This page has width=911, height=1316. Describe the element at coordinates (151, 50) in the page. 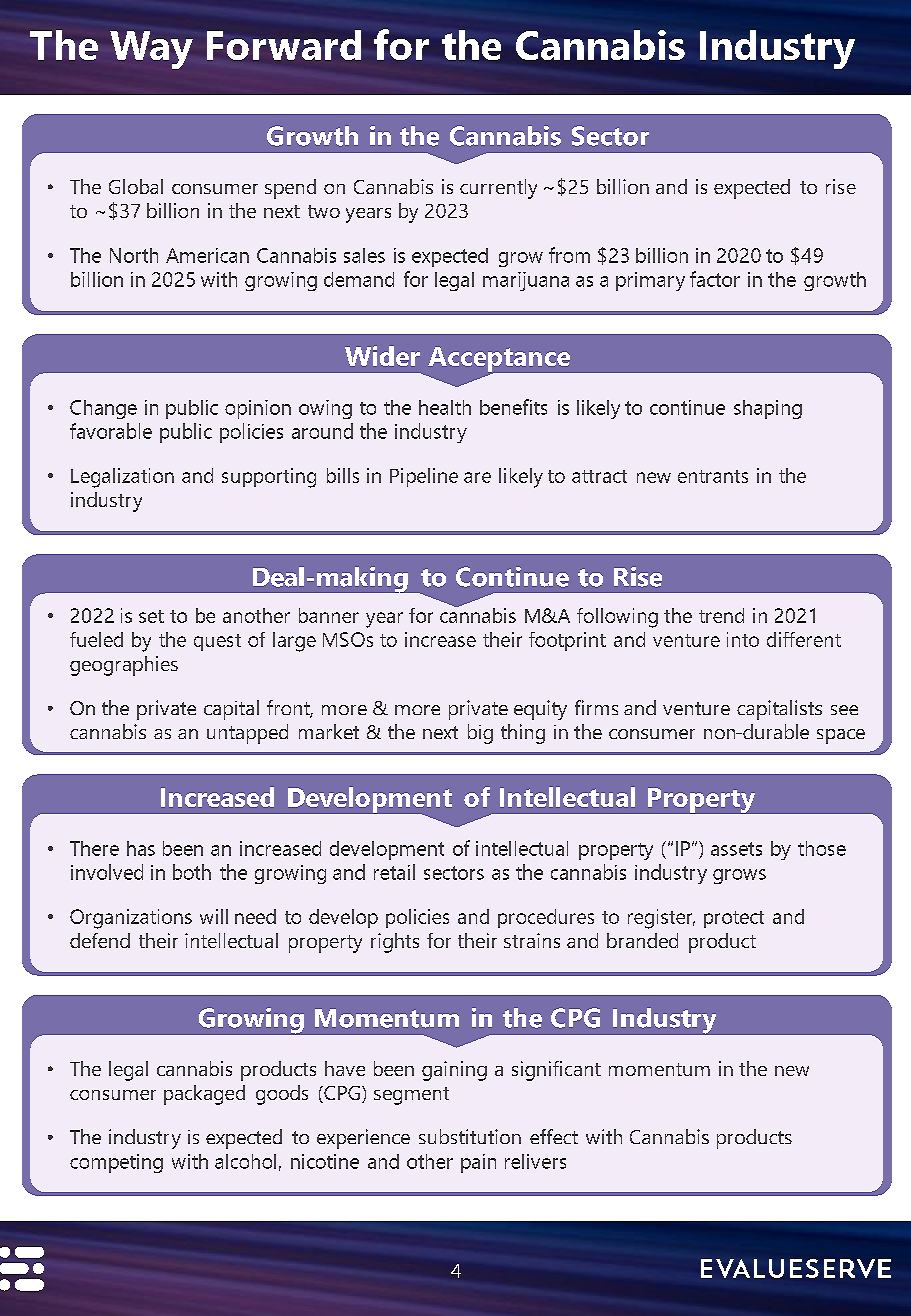

I see `Way` at that location.
